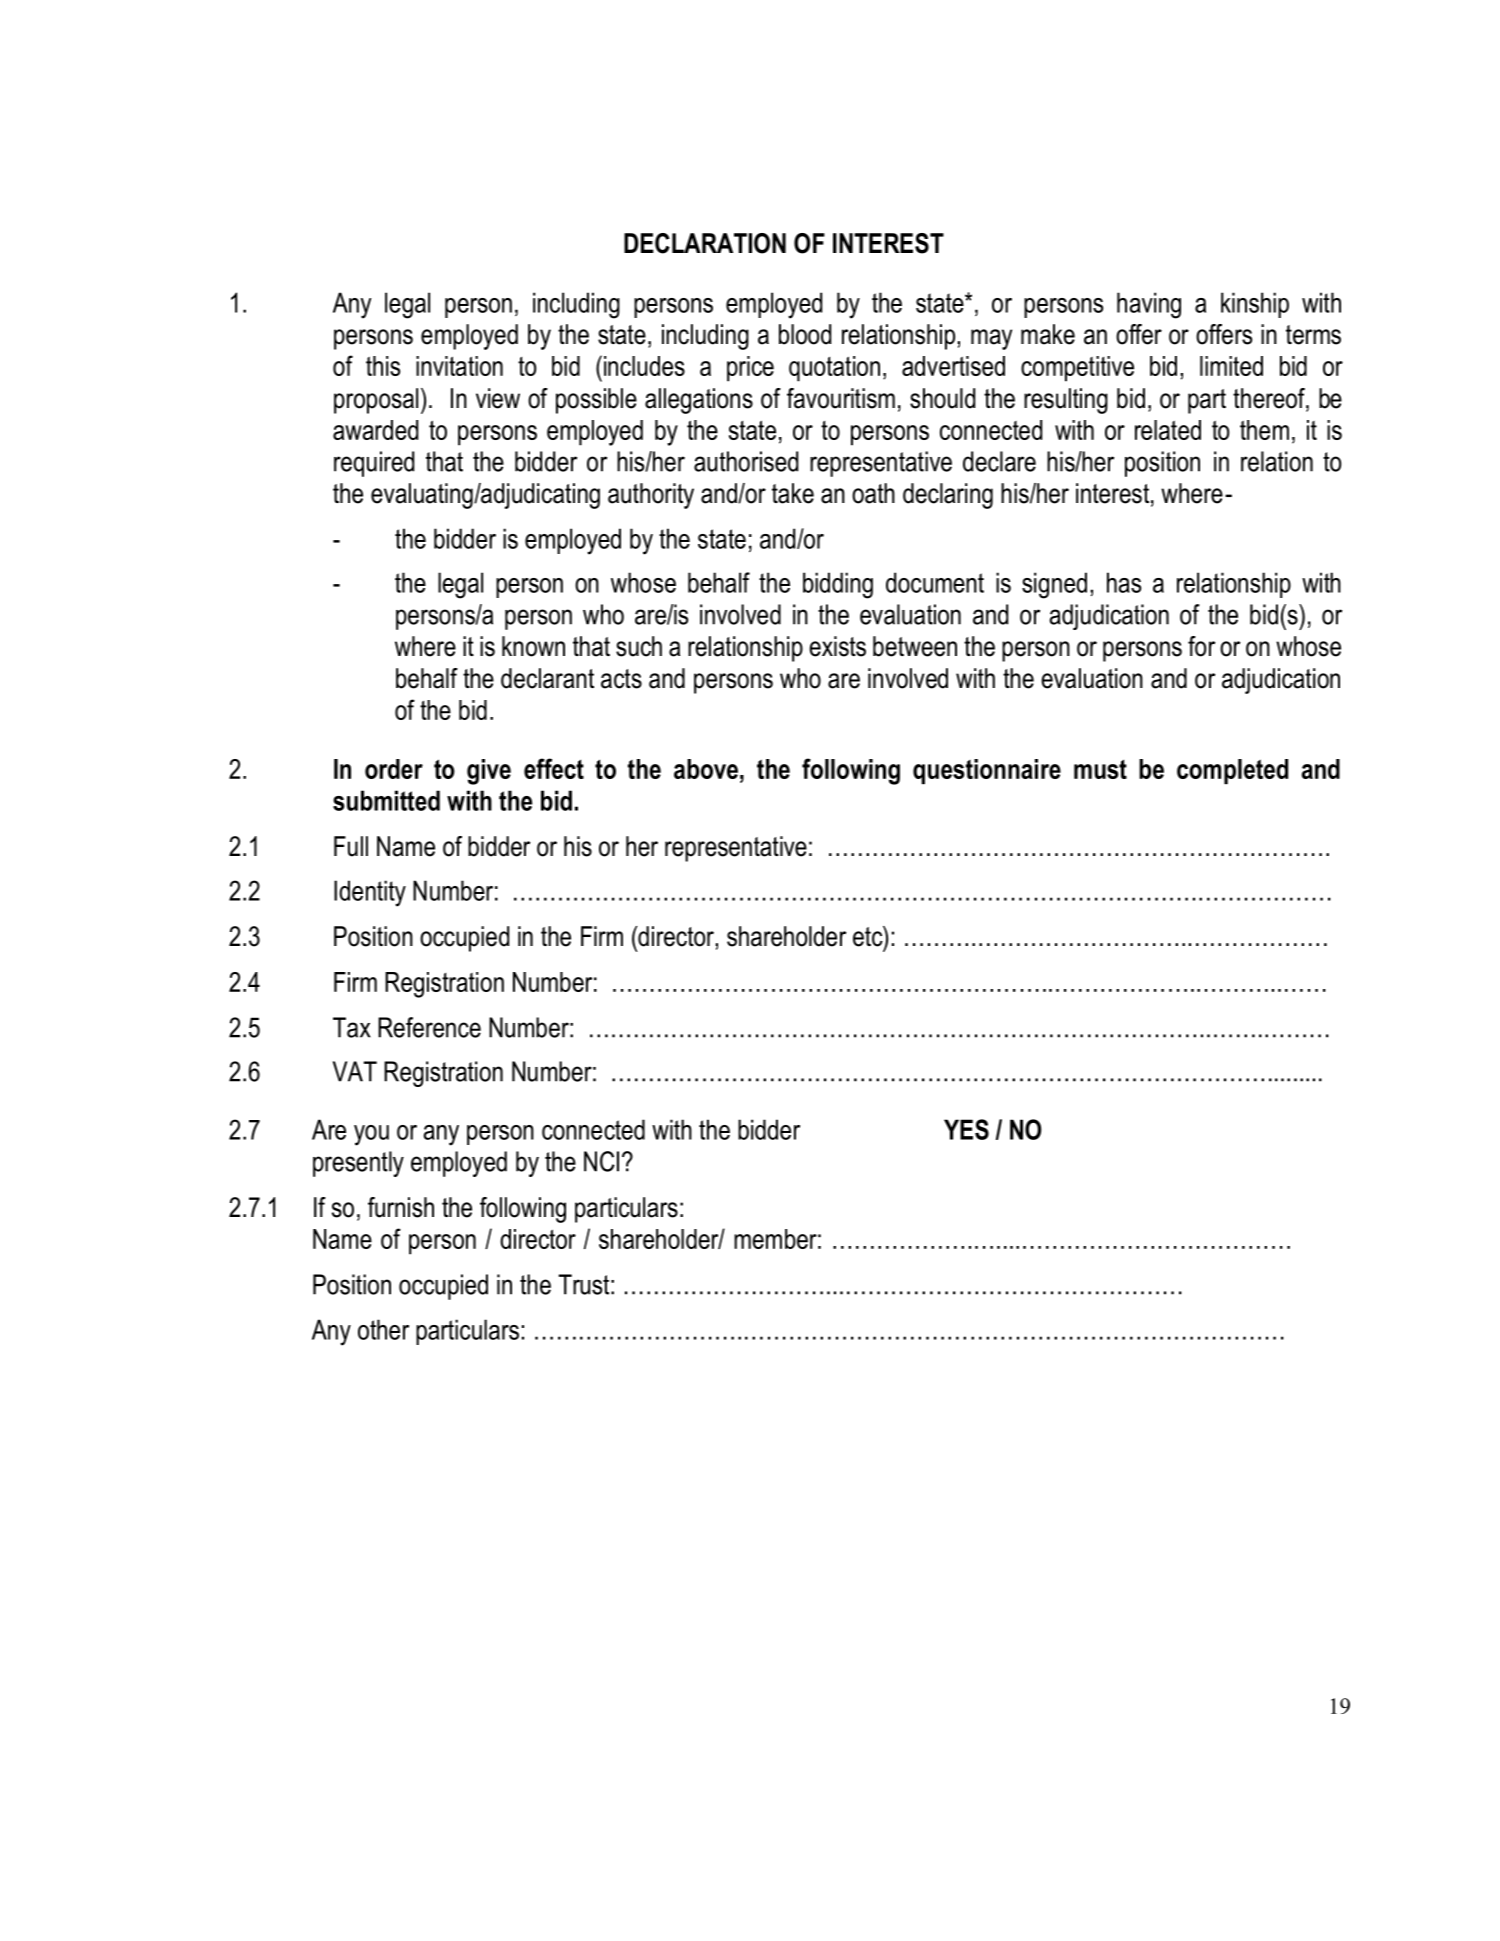  Describe the element at coordinates (489, 772) in the screenshot. I see `give` at that location.
